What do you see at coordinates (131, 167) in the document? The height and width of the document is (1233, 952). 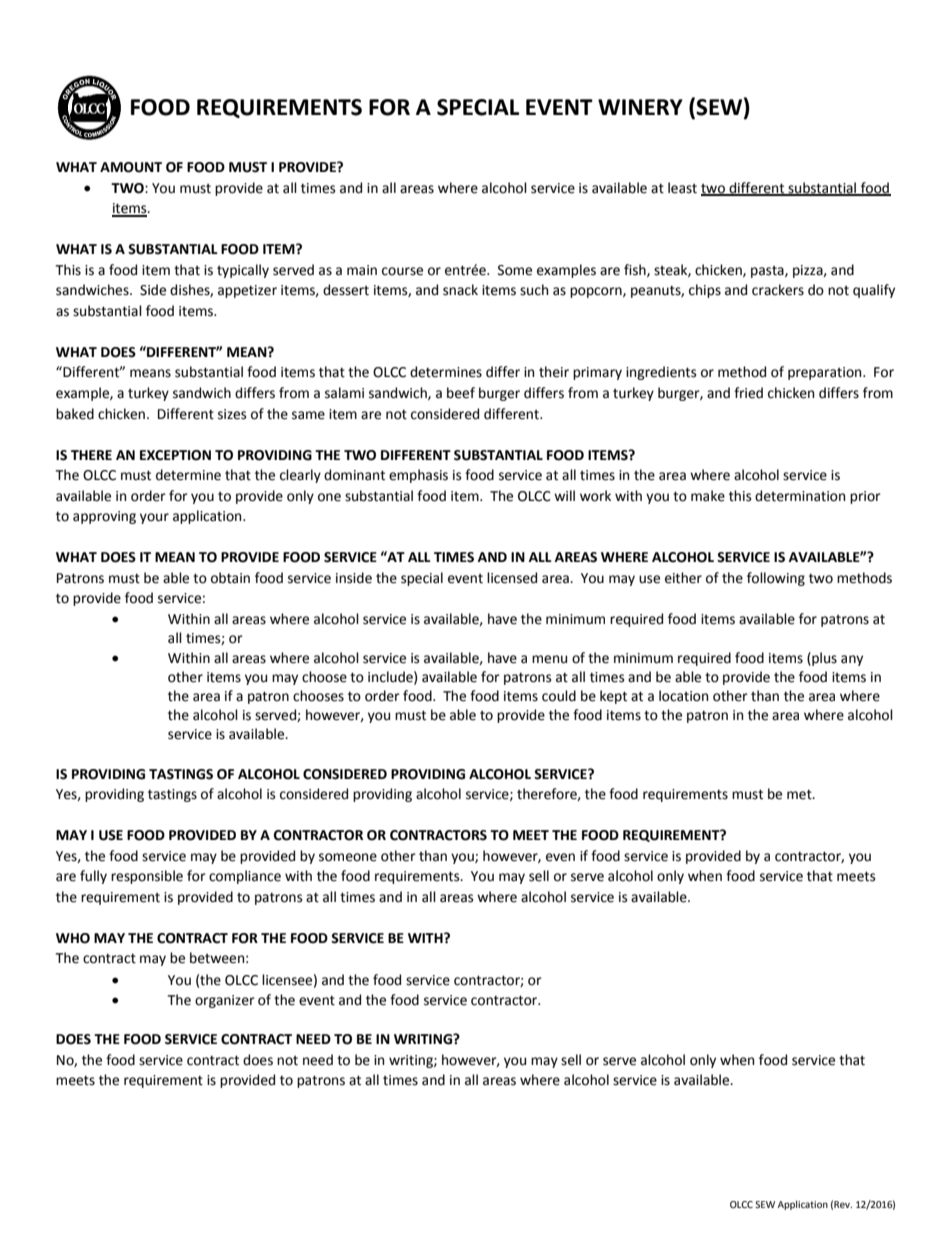 I see `AMOUNT` at bounding box center [131, 167].
